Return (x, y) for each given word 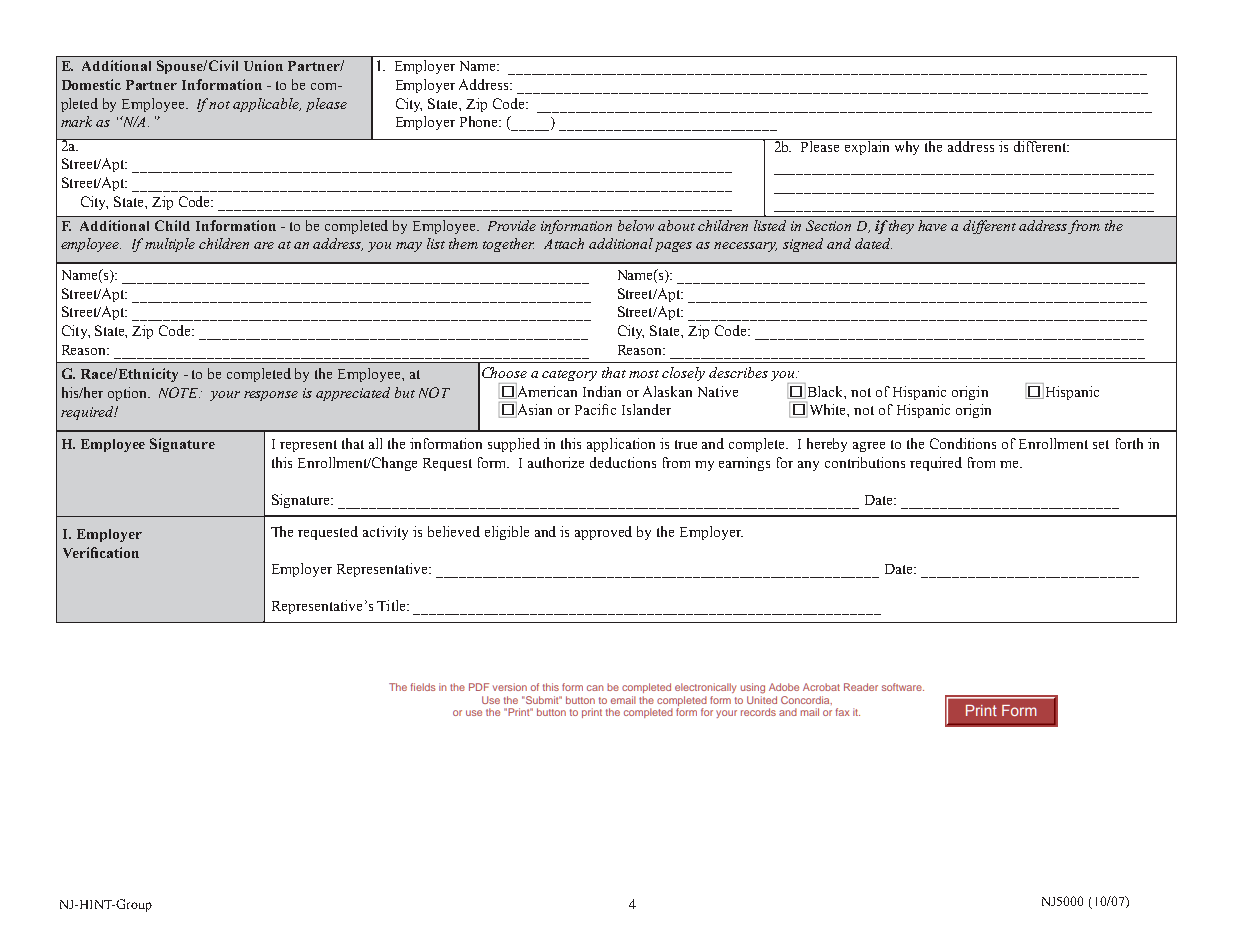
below (636, 225)
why (908, 147)
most (644, 374)
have (932, 225)
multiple (170, 245)
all (375, 443)
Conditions (963, 443)
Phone (480, 121)
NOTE (179, 392)
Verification (101, 552)
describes (738, 372)
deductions (623, 462)
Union (263, 65)
